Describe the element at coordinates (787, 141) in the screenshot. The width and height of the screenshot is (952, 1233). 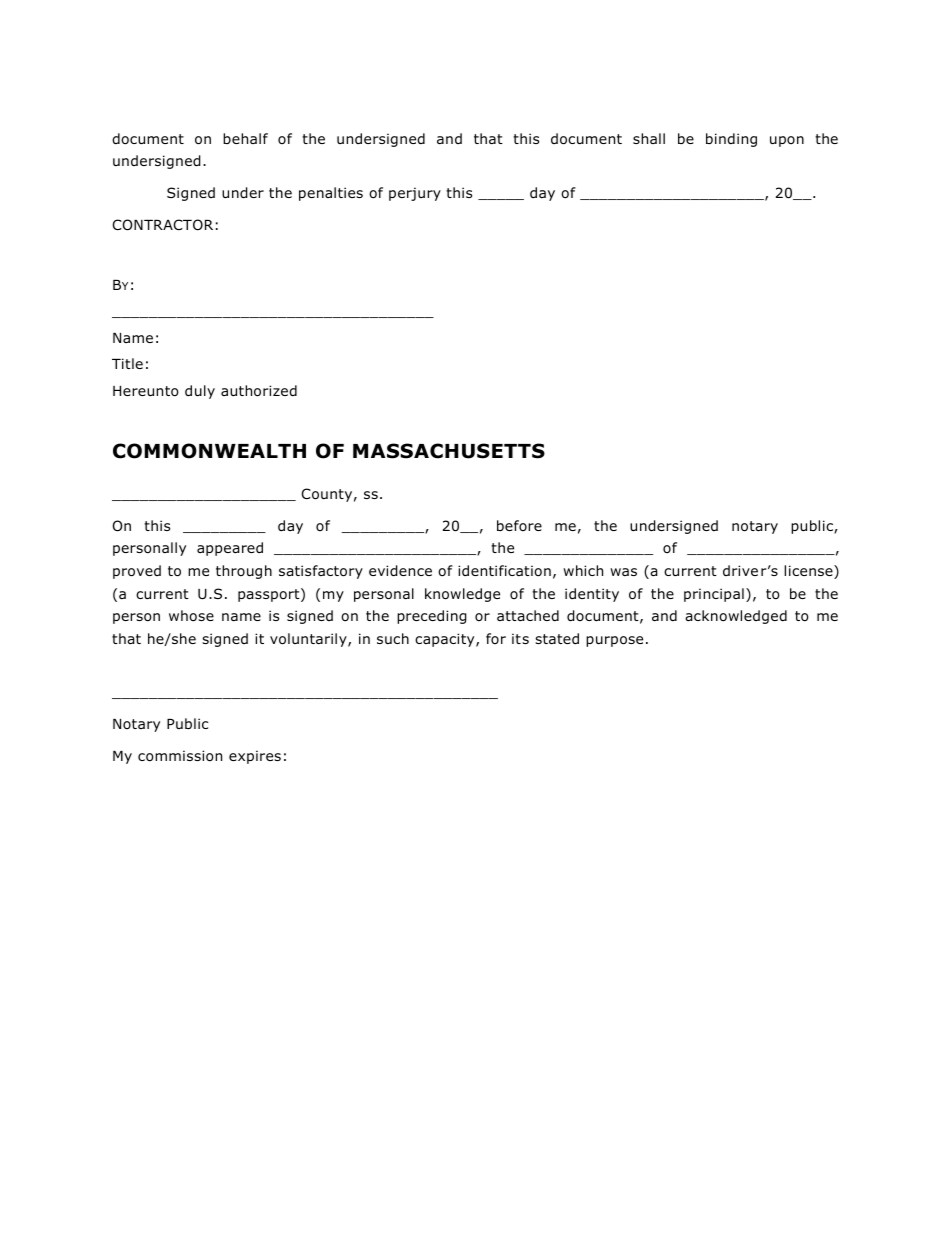
I see `upon` at that location.
